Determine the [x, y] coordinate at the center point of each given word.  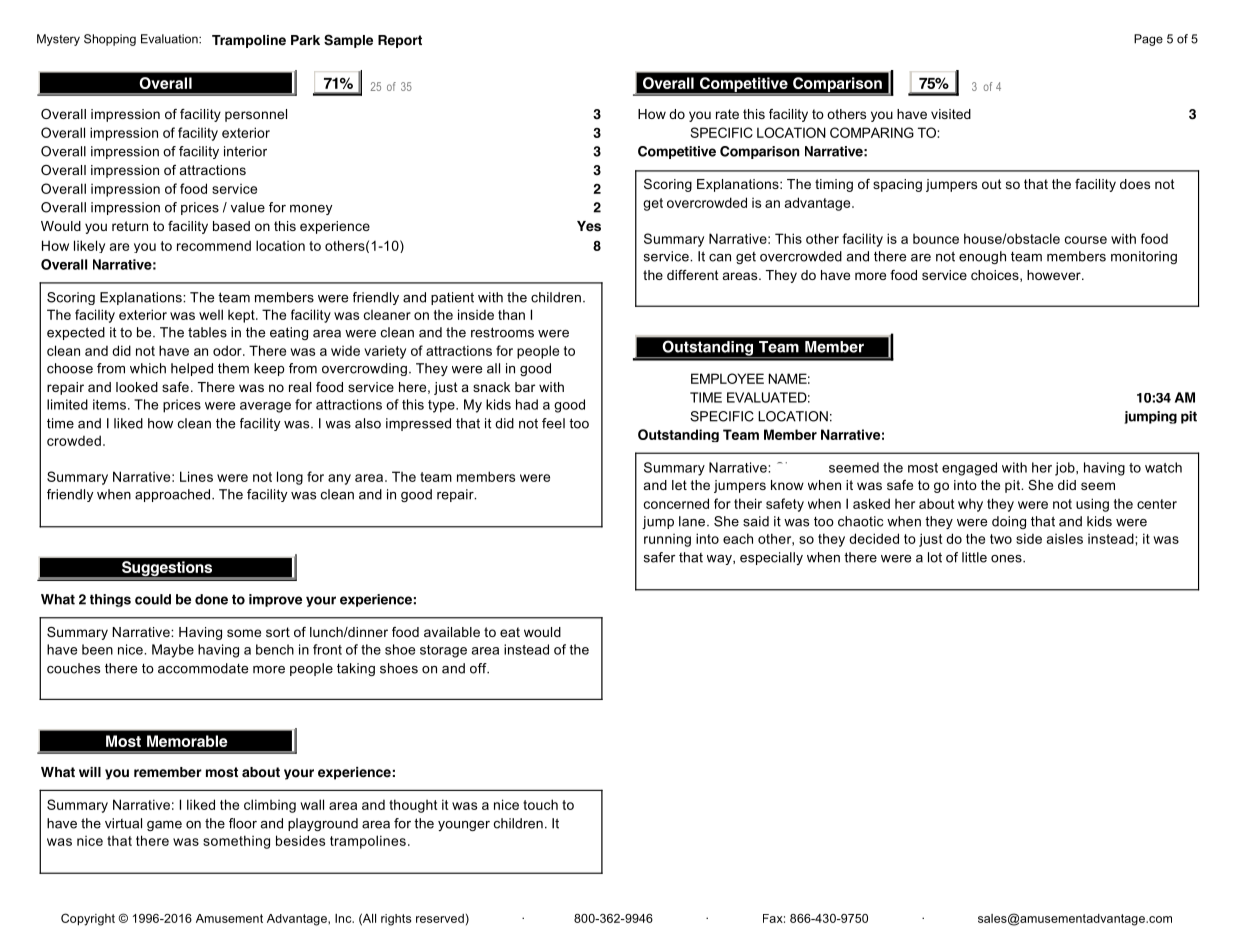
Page [1148, 40]
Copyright [88, 919]
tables [207, 332]
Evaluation [170, 39]
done [211, 599]
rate [727, 114]
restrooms [502, 332]
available [452, 632]
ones [1007, 559]
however [1055, 275]
